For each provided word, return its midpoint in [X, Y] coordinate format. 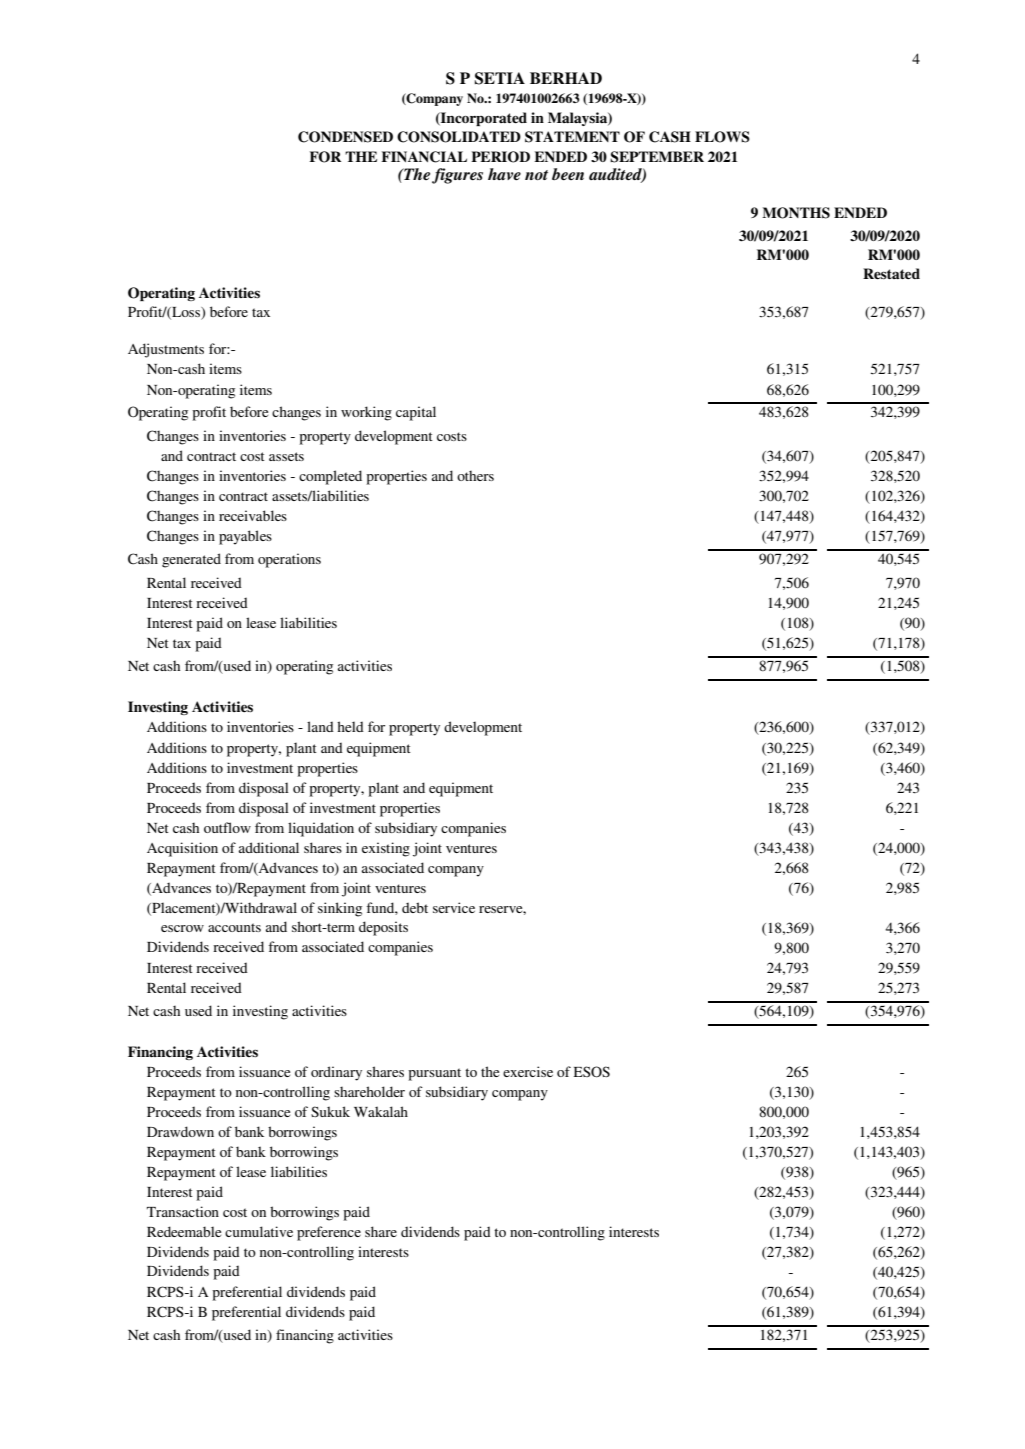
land [320, 726]
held [350, 726]
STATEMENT [572, 137]
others [475, 475]
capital [416, 413]
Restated [891, 273]
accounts [234, 927]
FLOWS [722, 137]
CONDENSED [345, 137]
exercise [528, 1071]
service [454, 907]
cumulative [259, 1231]
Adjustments [166, 350]
